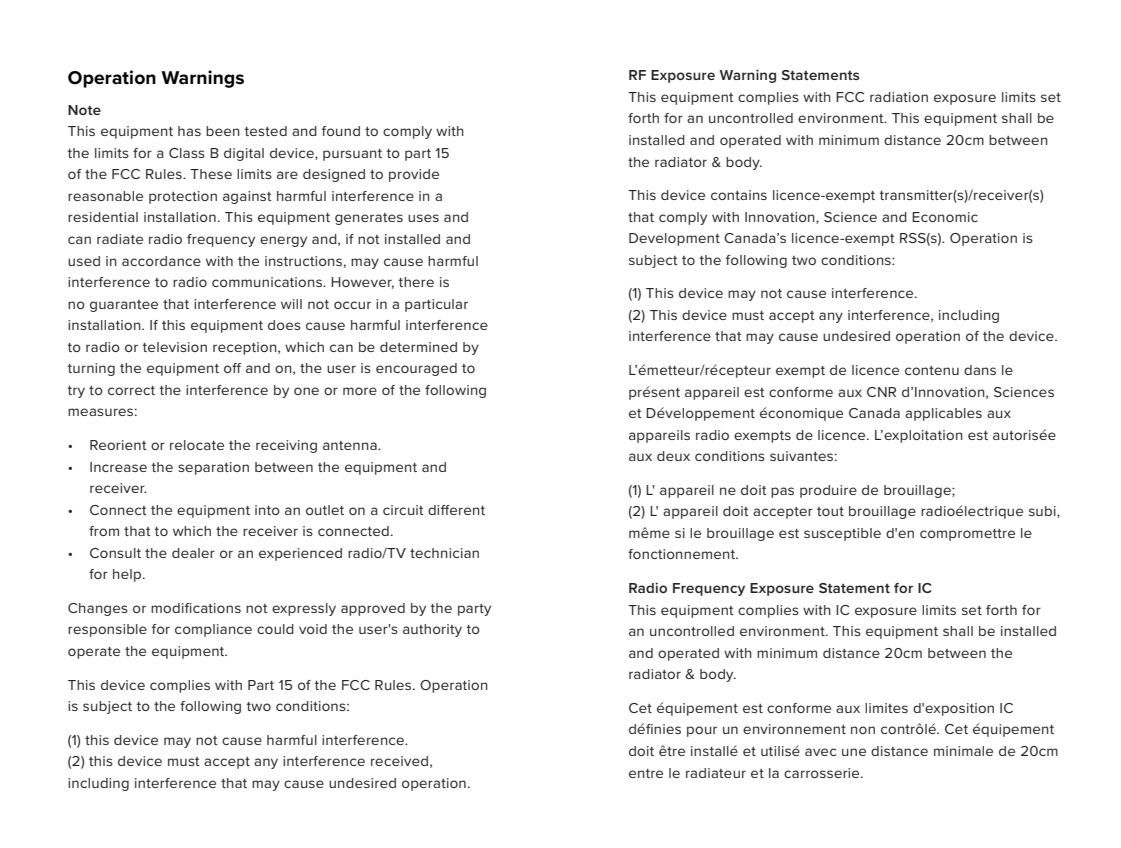 This screenshot has width=1121, height=848. Describe the element at coordinates (899, 97) in the screenshot. I see `radiation` at that location.
